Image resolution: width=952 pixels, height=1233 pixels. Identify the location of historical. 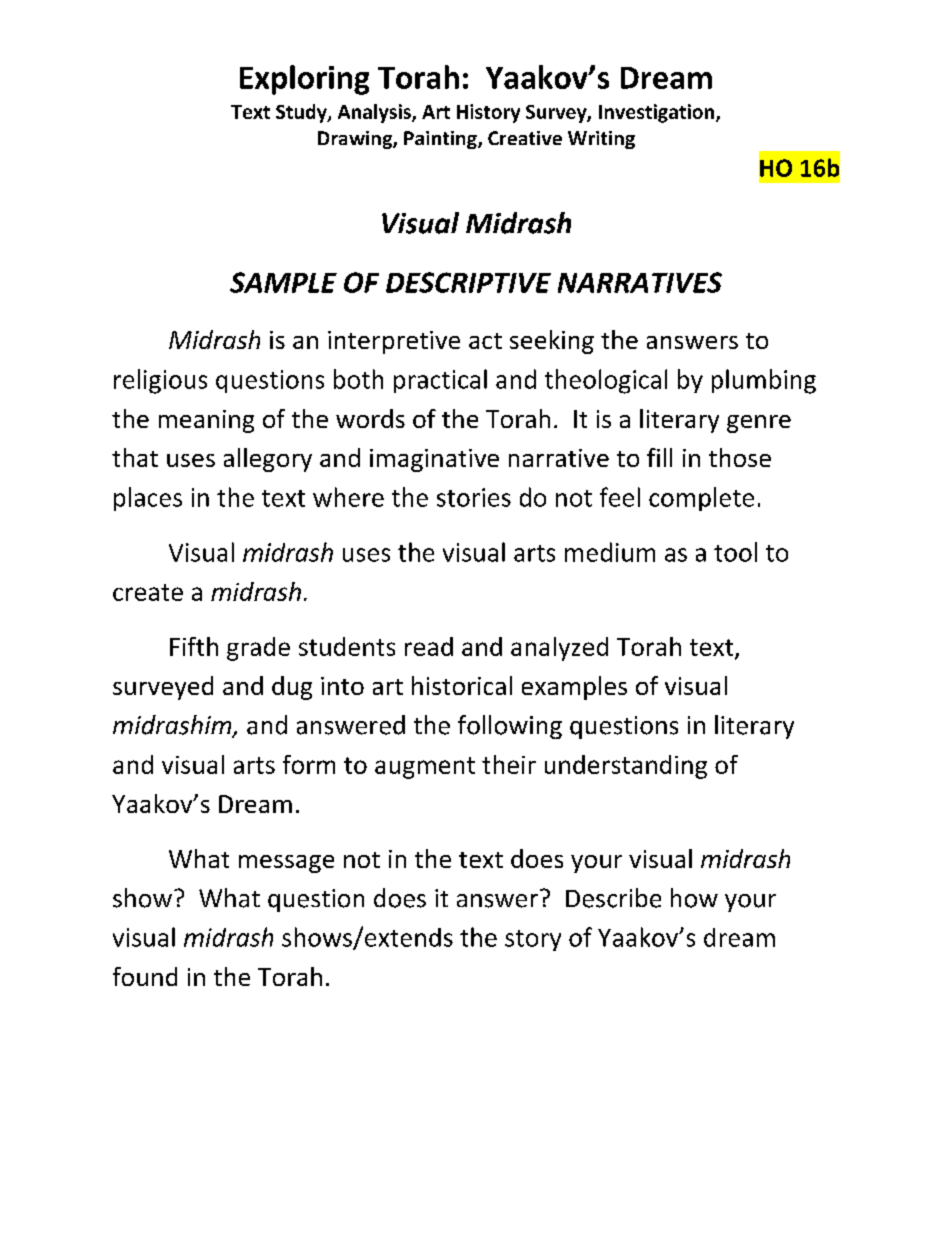
(462, 685).
